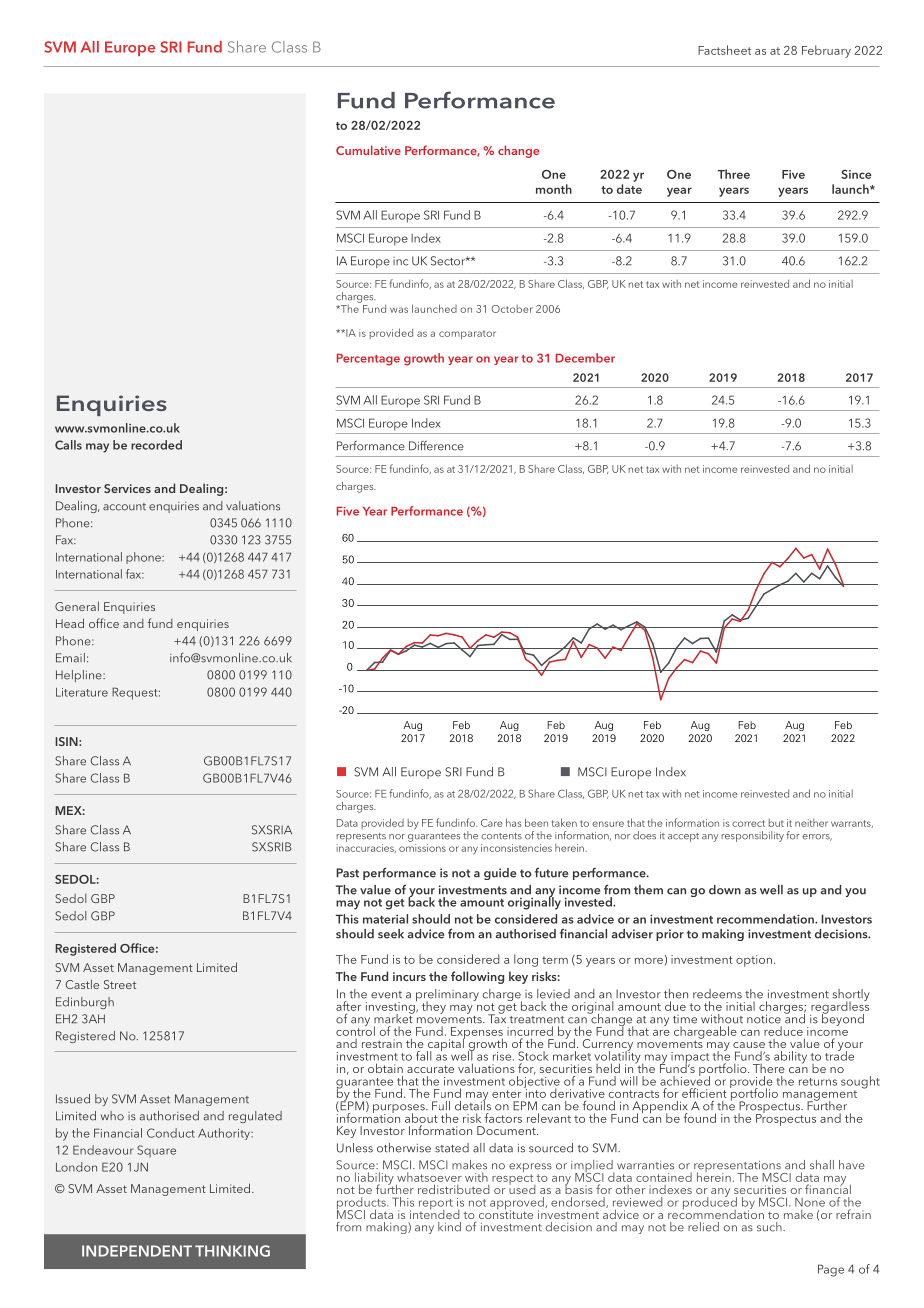 This page has width=924, height=1308. Describe the element at coordinates (585, 358) in the page. I see `December` at that location.
